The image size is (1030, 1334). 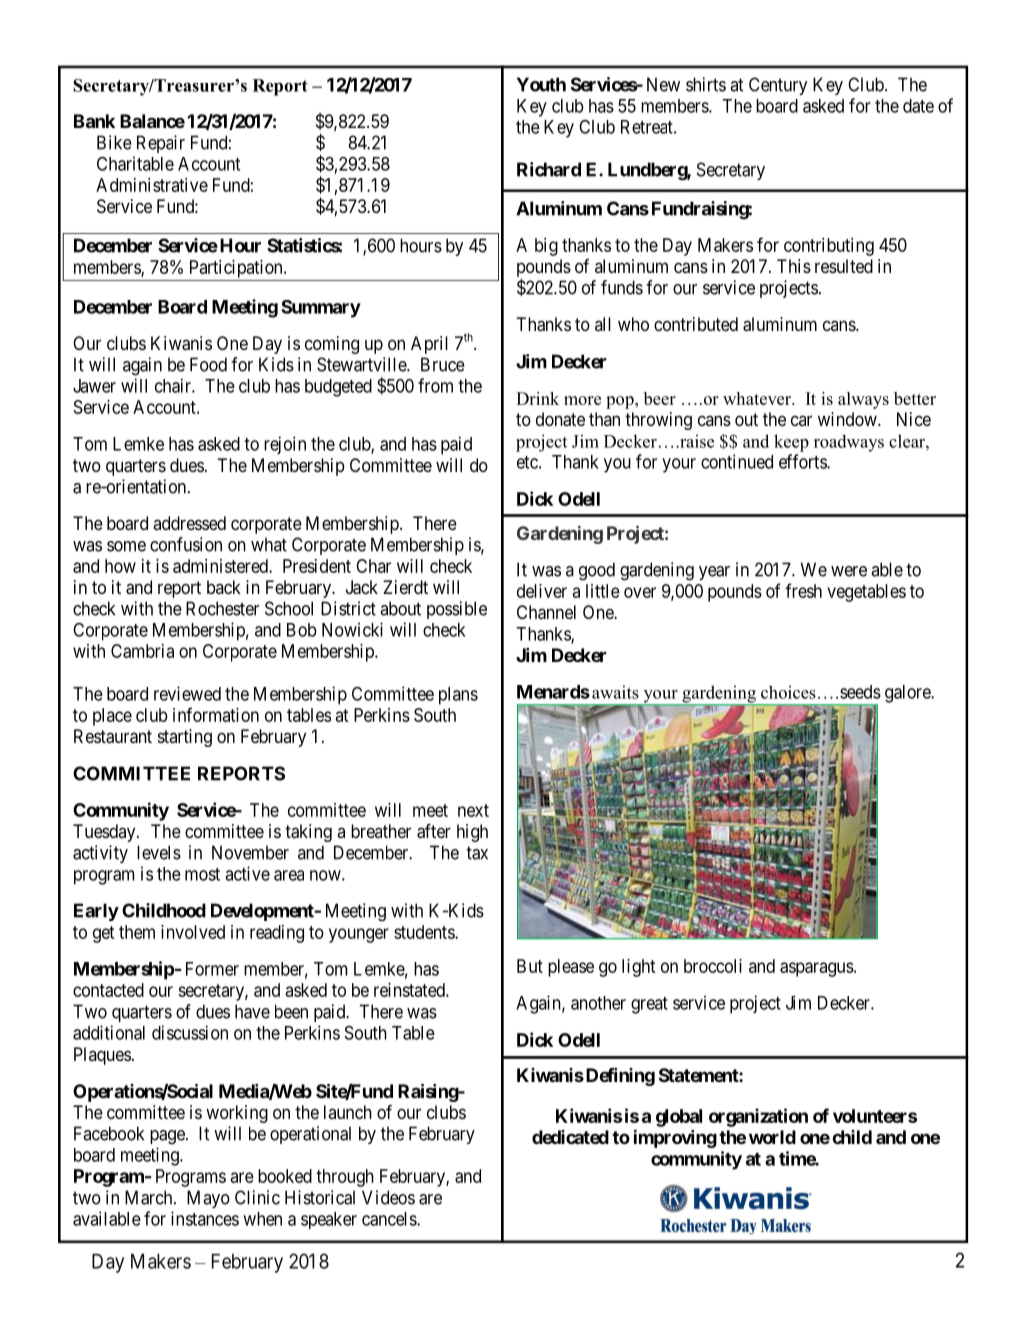 I want to click on chair, so click(x=174, y=385).
